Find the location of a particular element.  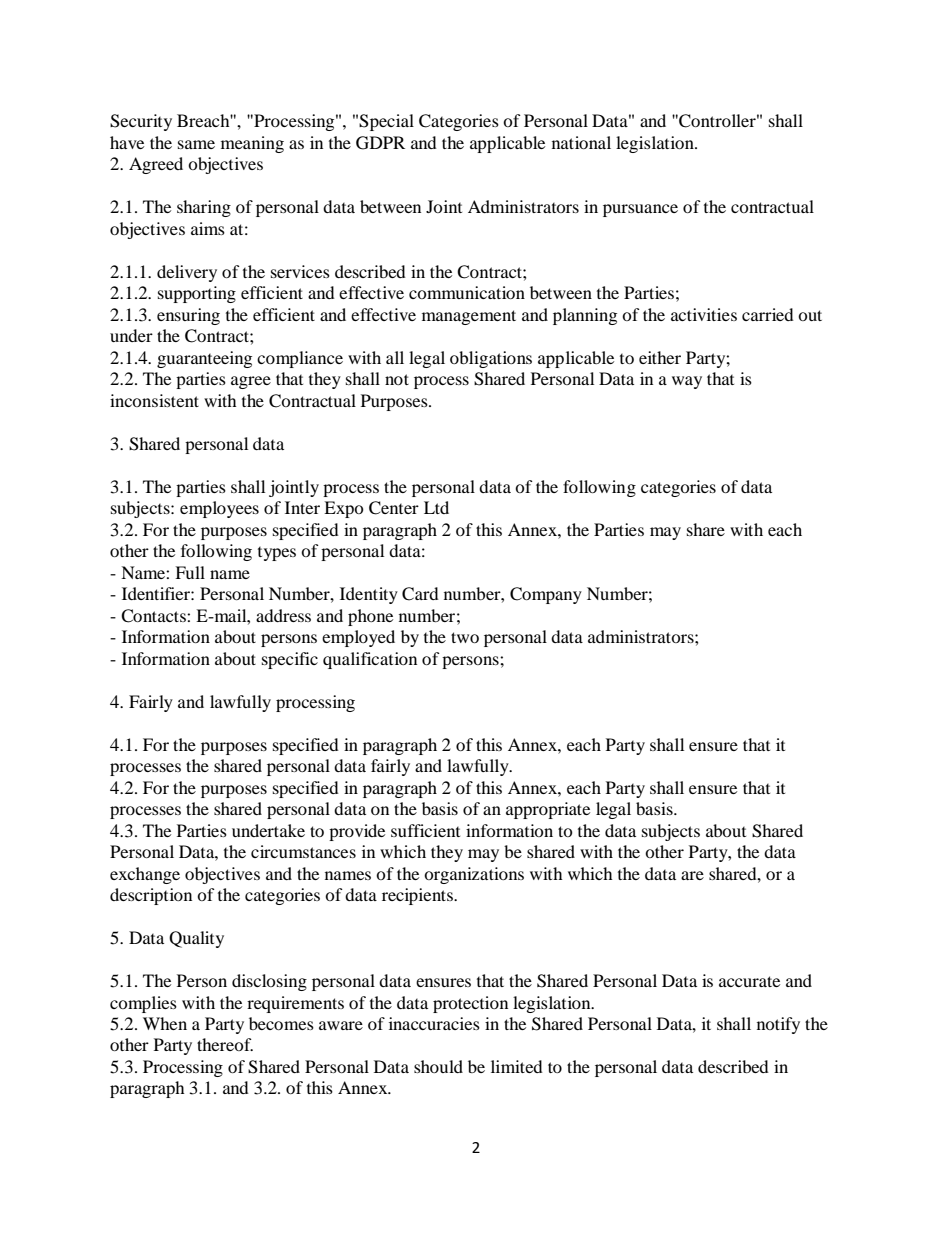

inaccuracies is located at coordinates (434, 1023).
